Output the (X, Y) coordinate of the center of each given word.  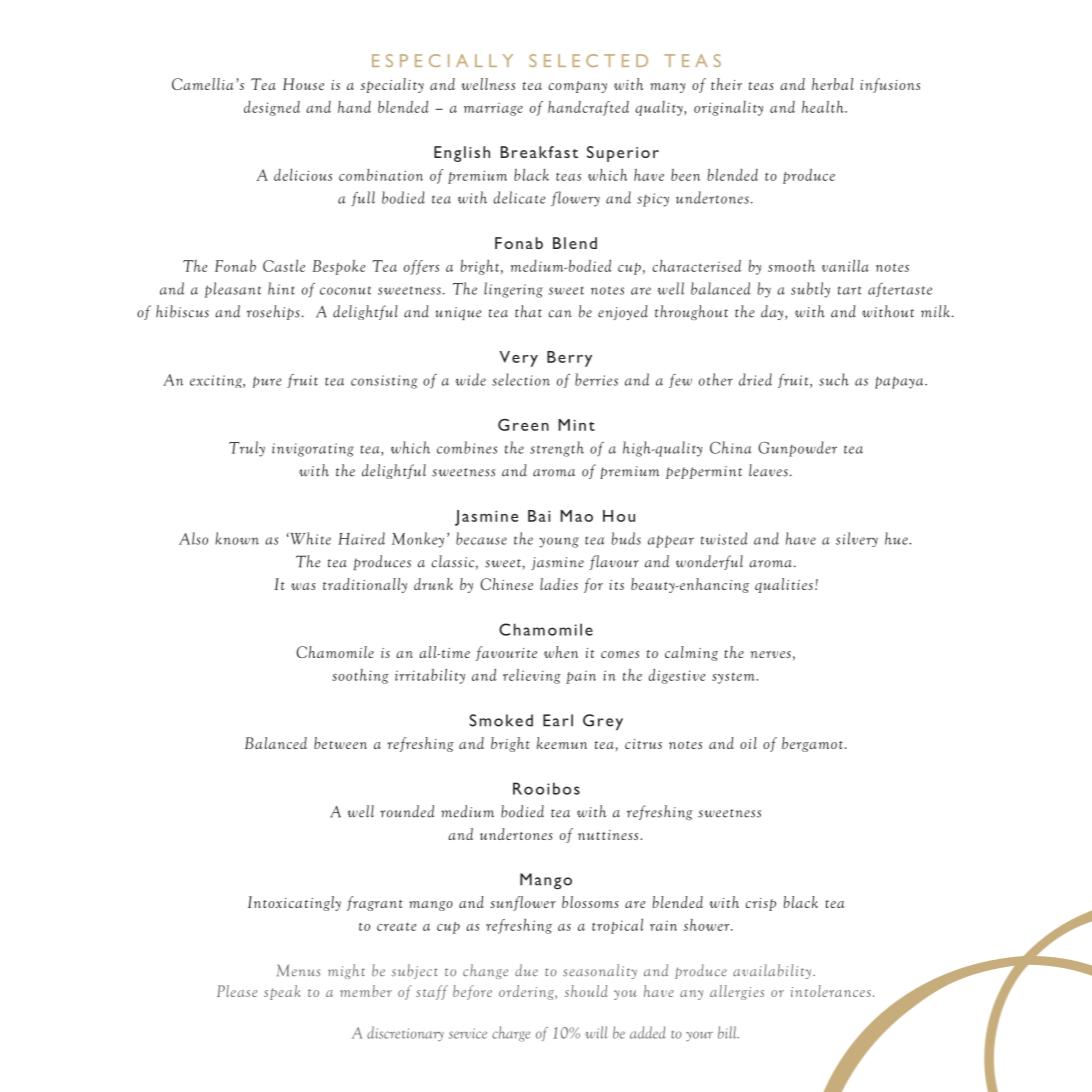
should (586, 991)
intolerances (831, 991)
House (303, 84)
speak (282, 992)
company (578, 87)
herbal (833, 84)
